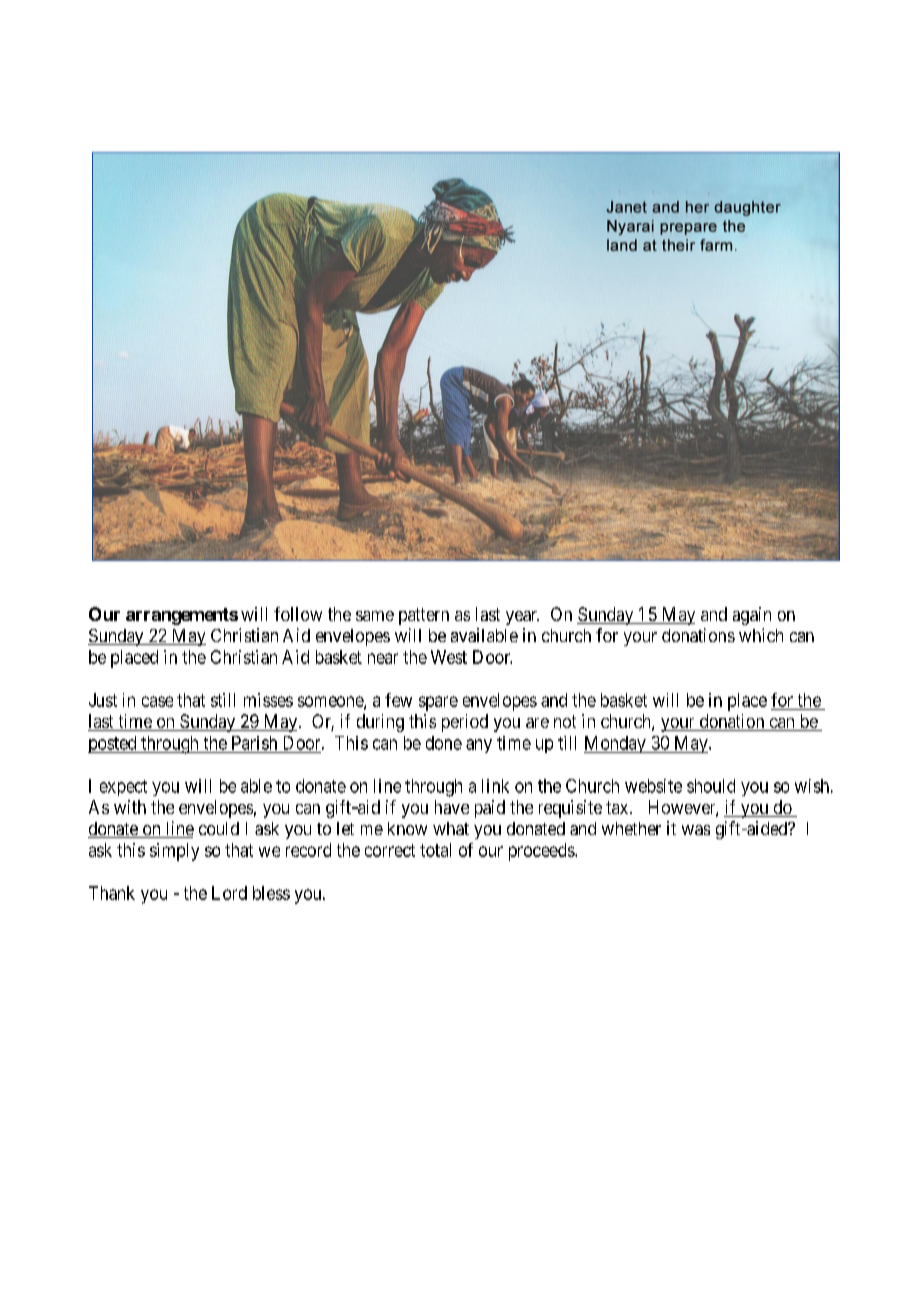 The image size is (924, 1308). I want to click on Monday, so click(616, 744).
